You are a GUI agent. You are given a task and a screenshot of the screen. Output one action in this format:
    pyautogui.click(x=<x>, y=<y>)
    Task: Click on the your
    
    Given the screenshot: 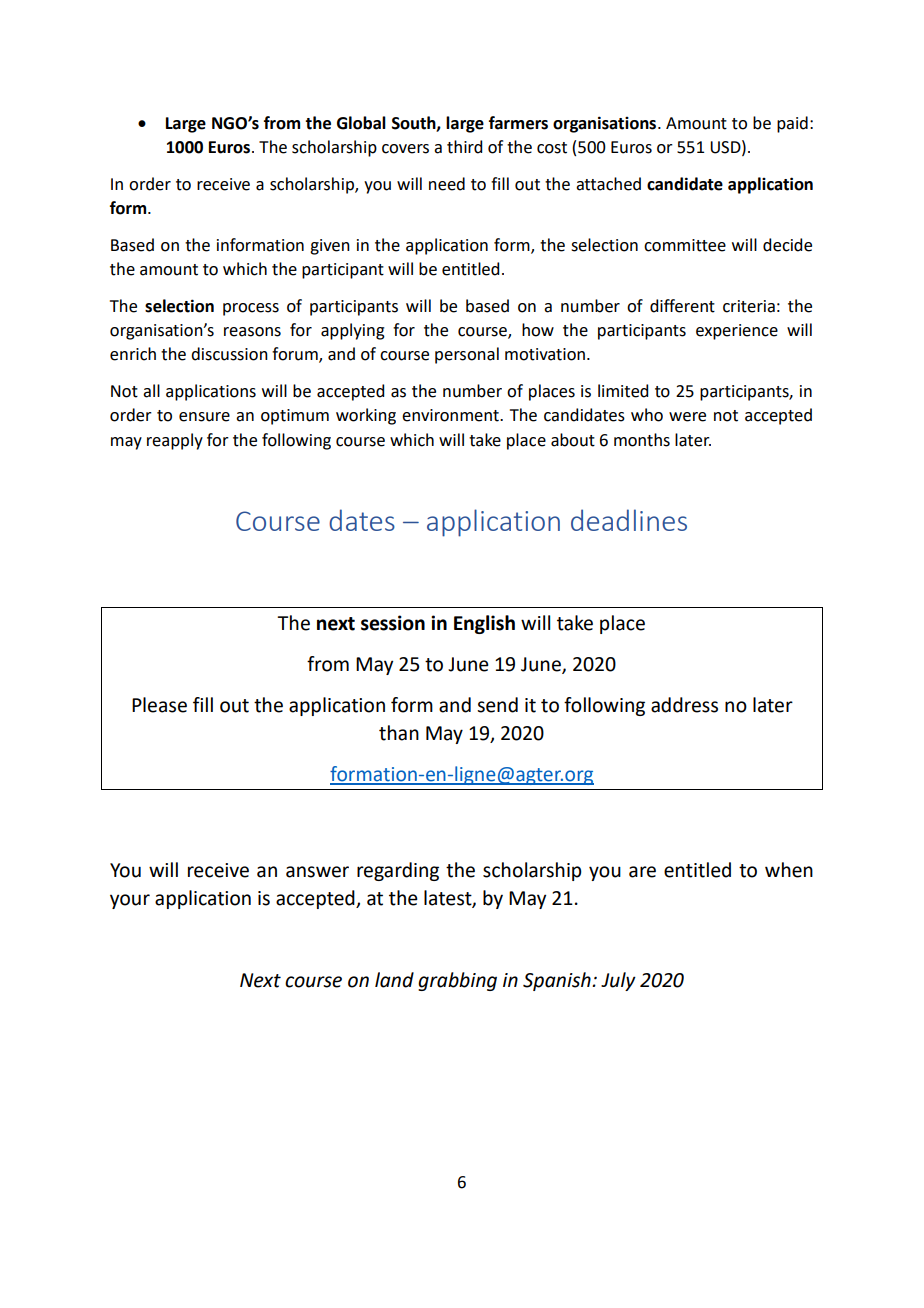 What is the action you would take?
    pyautogui.click(x=130, y=901)
